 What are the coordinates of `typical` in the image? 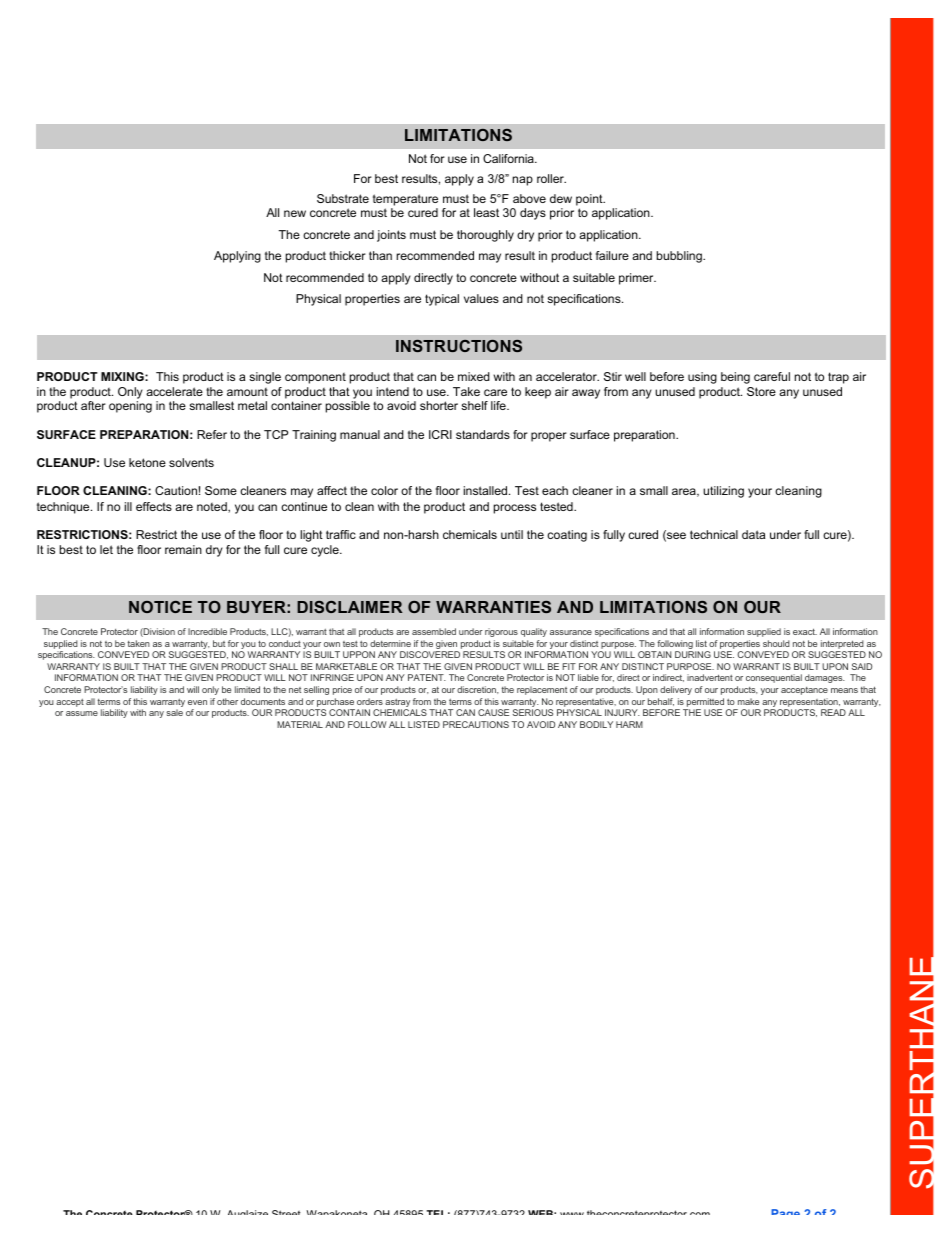 It's located at (442, 300).
